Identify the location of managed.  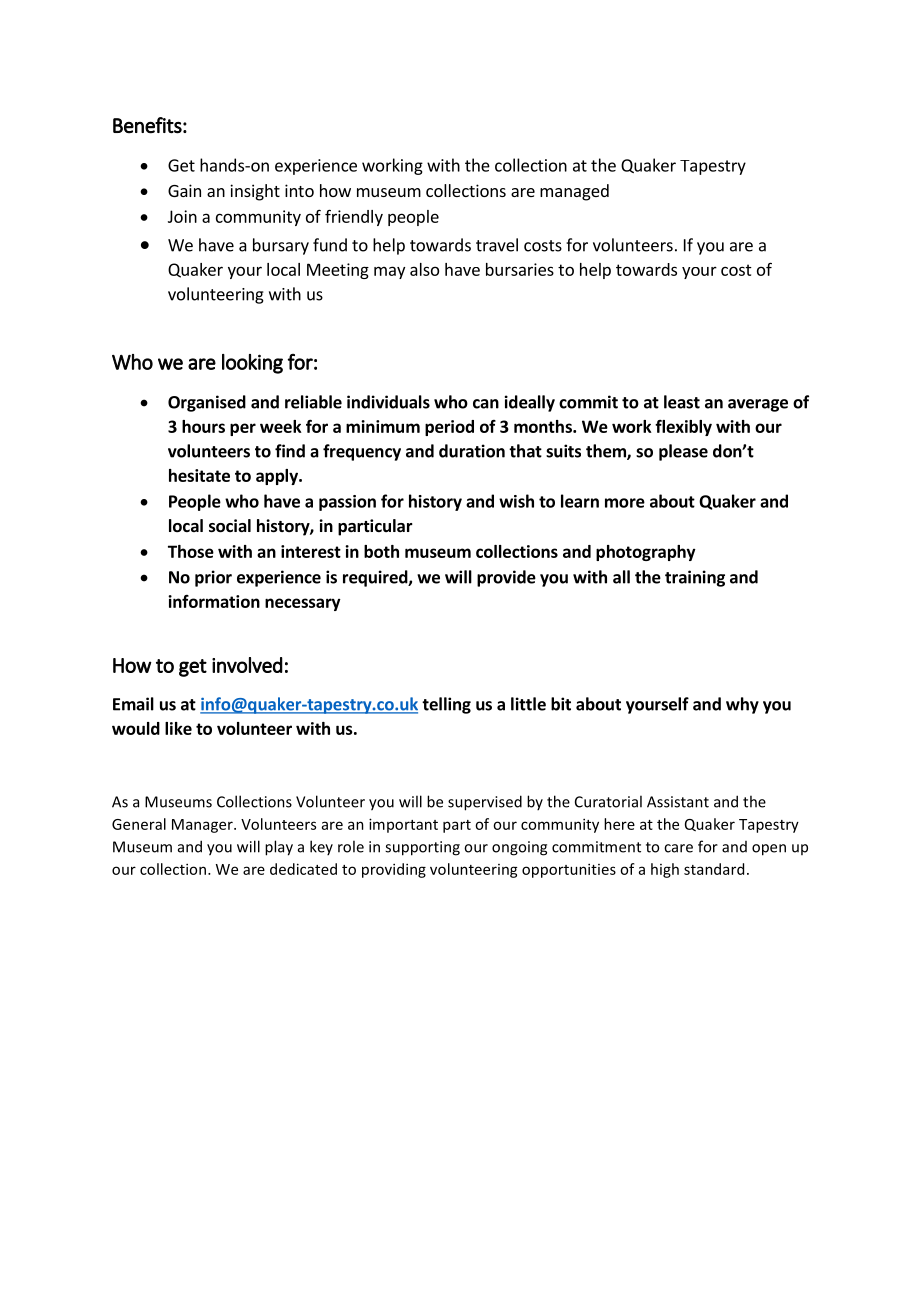
(574, 192).
